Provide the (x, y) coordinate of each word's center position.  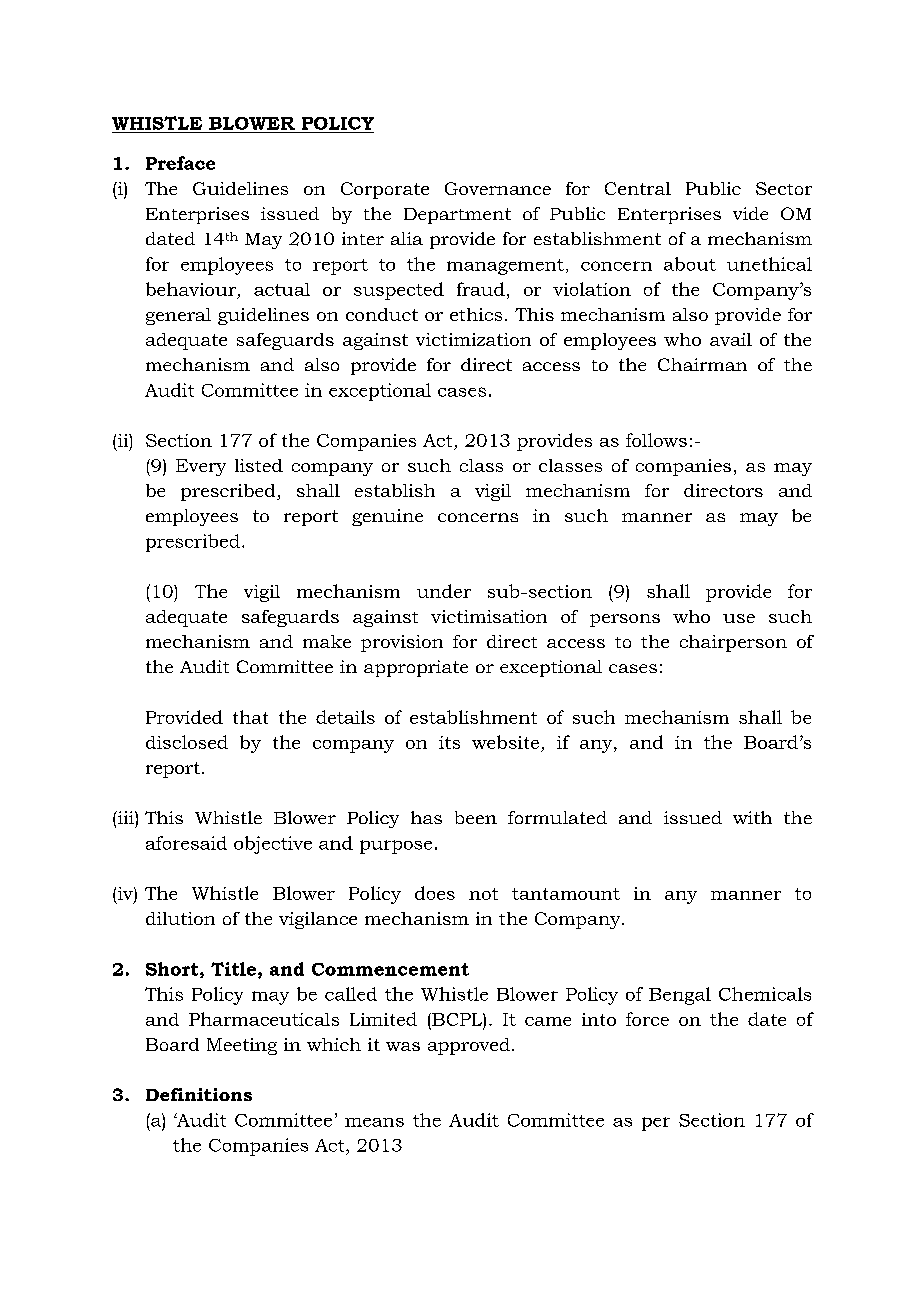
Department (457, 216)
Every (201, 467)
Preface (180, 163)
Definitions (199, 1094)
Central (638, 188)
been (476, 817)
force (647, 1019)
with (752, 817)
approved (469, 1046)
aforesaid (186, 843)
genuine (387, 517)
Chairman (702, 364)
